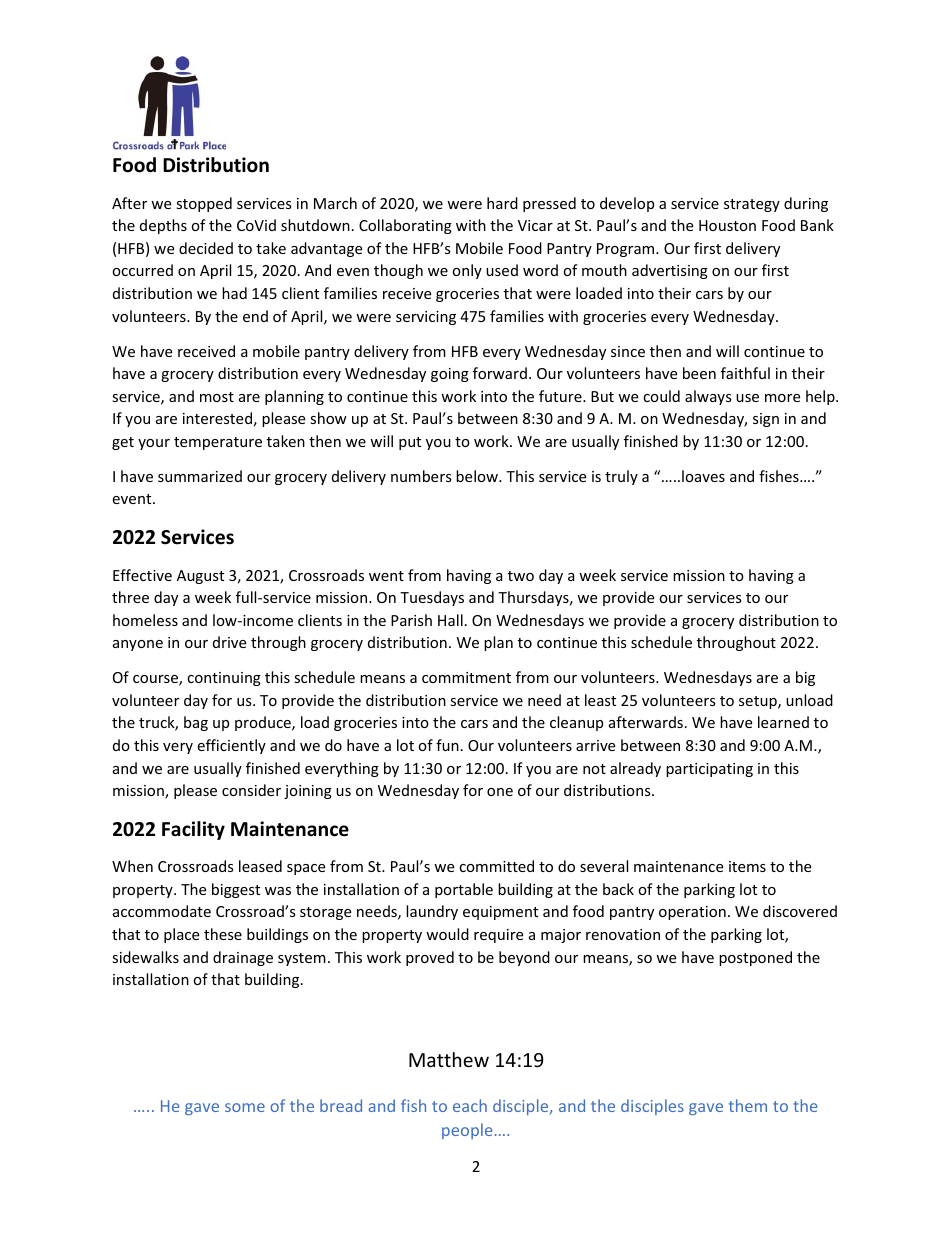 This screenshot has height=1233, width=952. I want to click on participating, so click(709, 770).
